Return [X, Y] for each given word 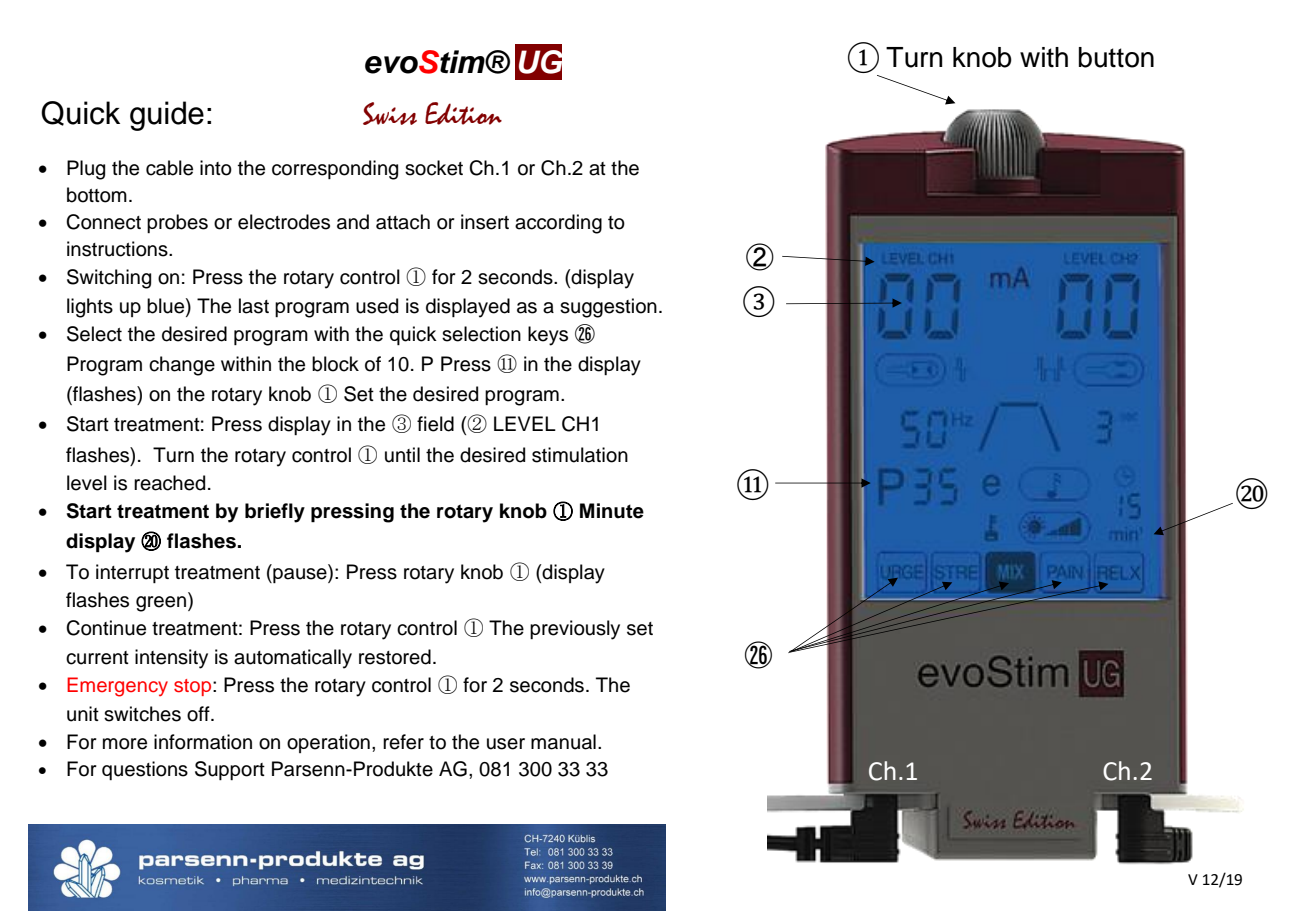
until [402, 455]
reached [169, 483]
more [125, 744]
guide [167, 116]
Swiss [390, 113]
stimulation [580, 455]
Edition [463, 113]
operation [328, 743]
